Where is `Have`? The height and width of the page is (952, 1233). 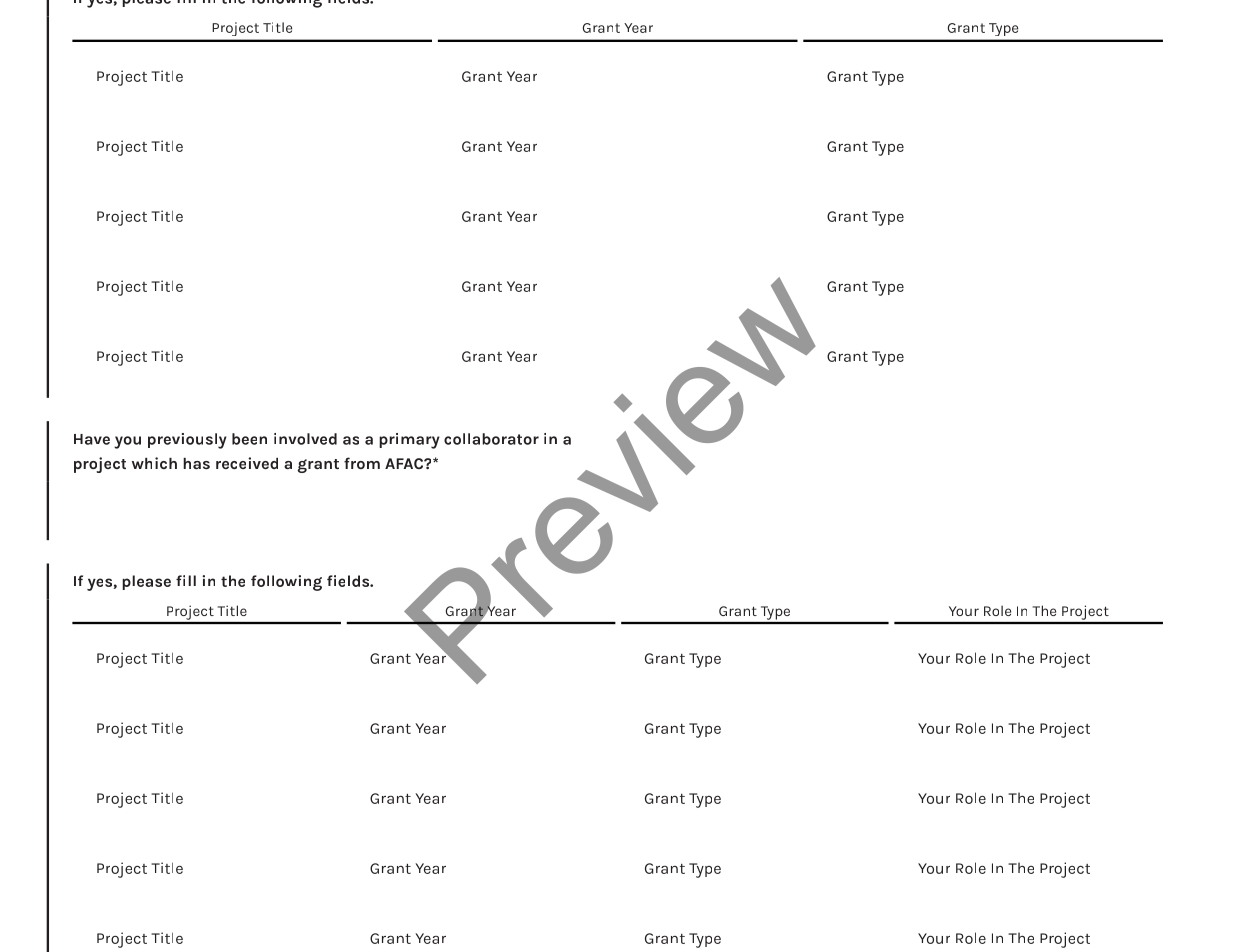 Have is located at coordinates (92, 439).
